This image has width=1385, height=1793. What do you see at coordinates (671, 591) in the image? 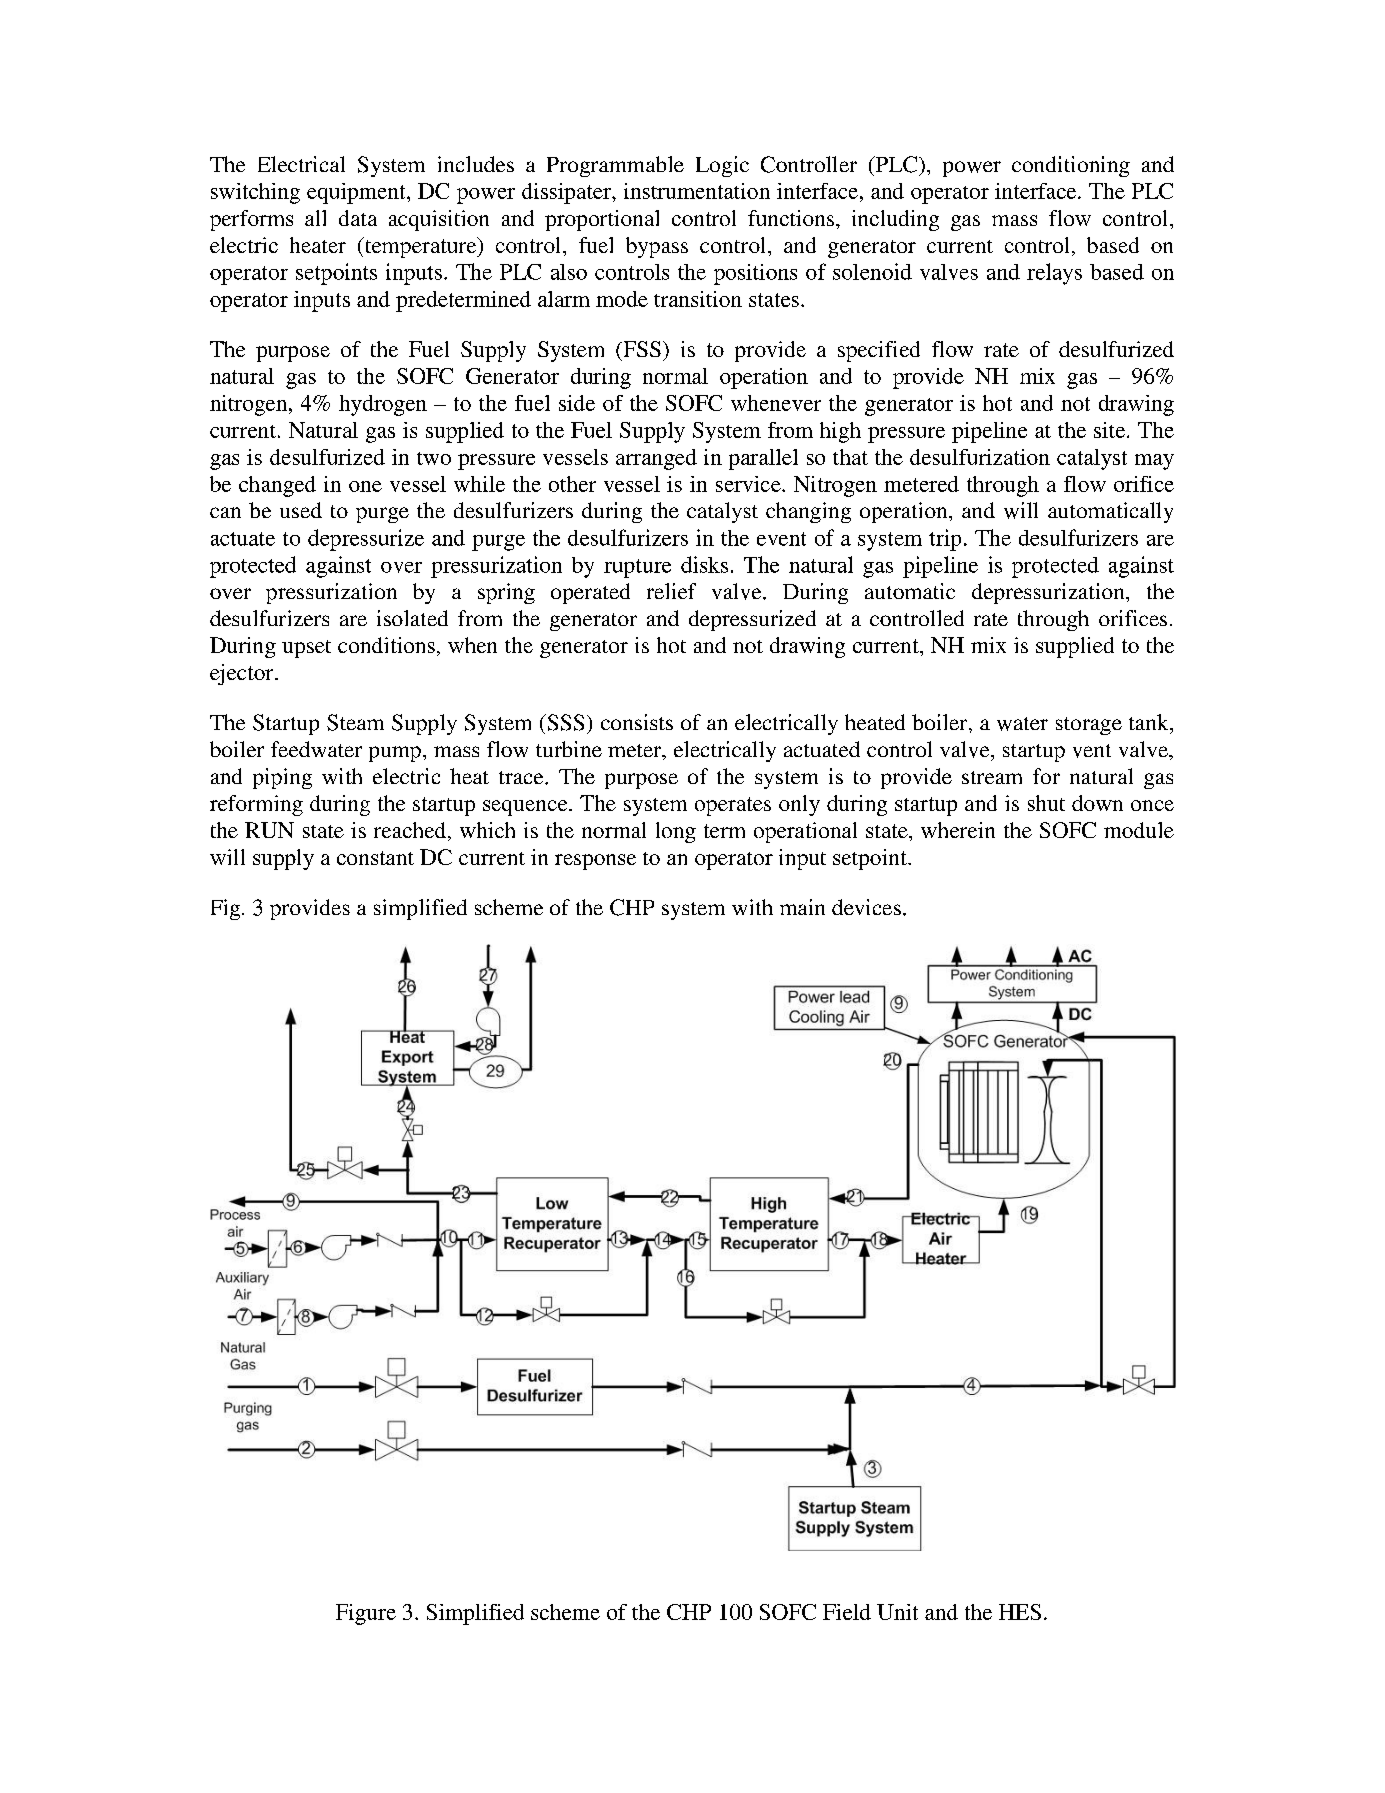
I see `relief` at bounding box center [671, 591].
